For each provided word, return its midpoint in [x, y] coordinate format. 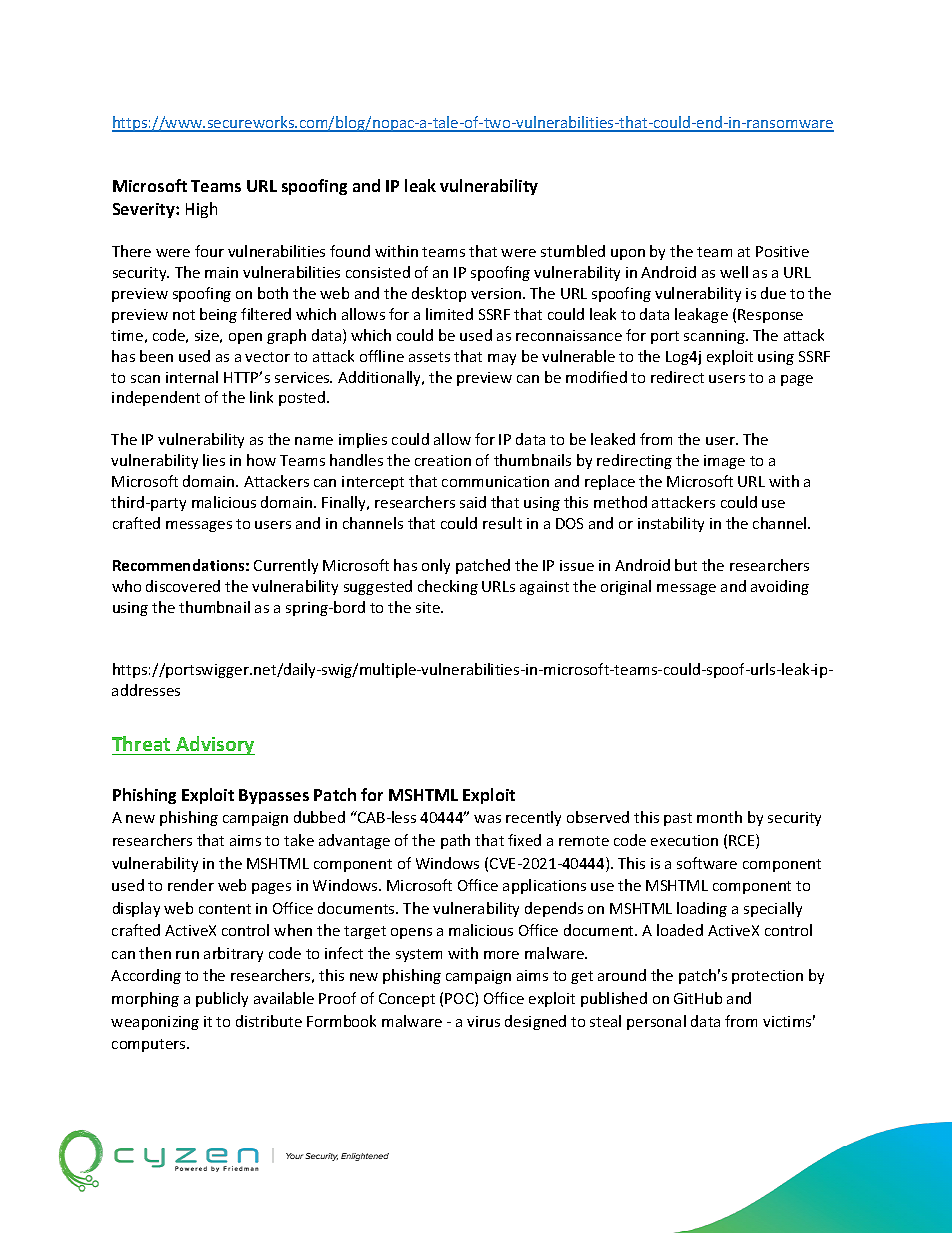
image [724, 462]
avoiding [780, 587]
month [719, 817]
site [429, 607]
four [209, 251]
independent [156, 398]
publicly [222, 999]
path [455, 841]
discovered [183, 586]
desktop [439, 294]
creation [443, 460]
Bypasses [274, 796]
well [734, 272]
